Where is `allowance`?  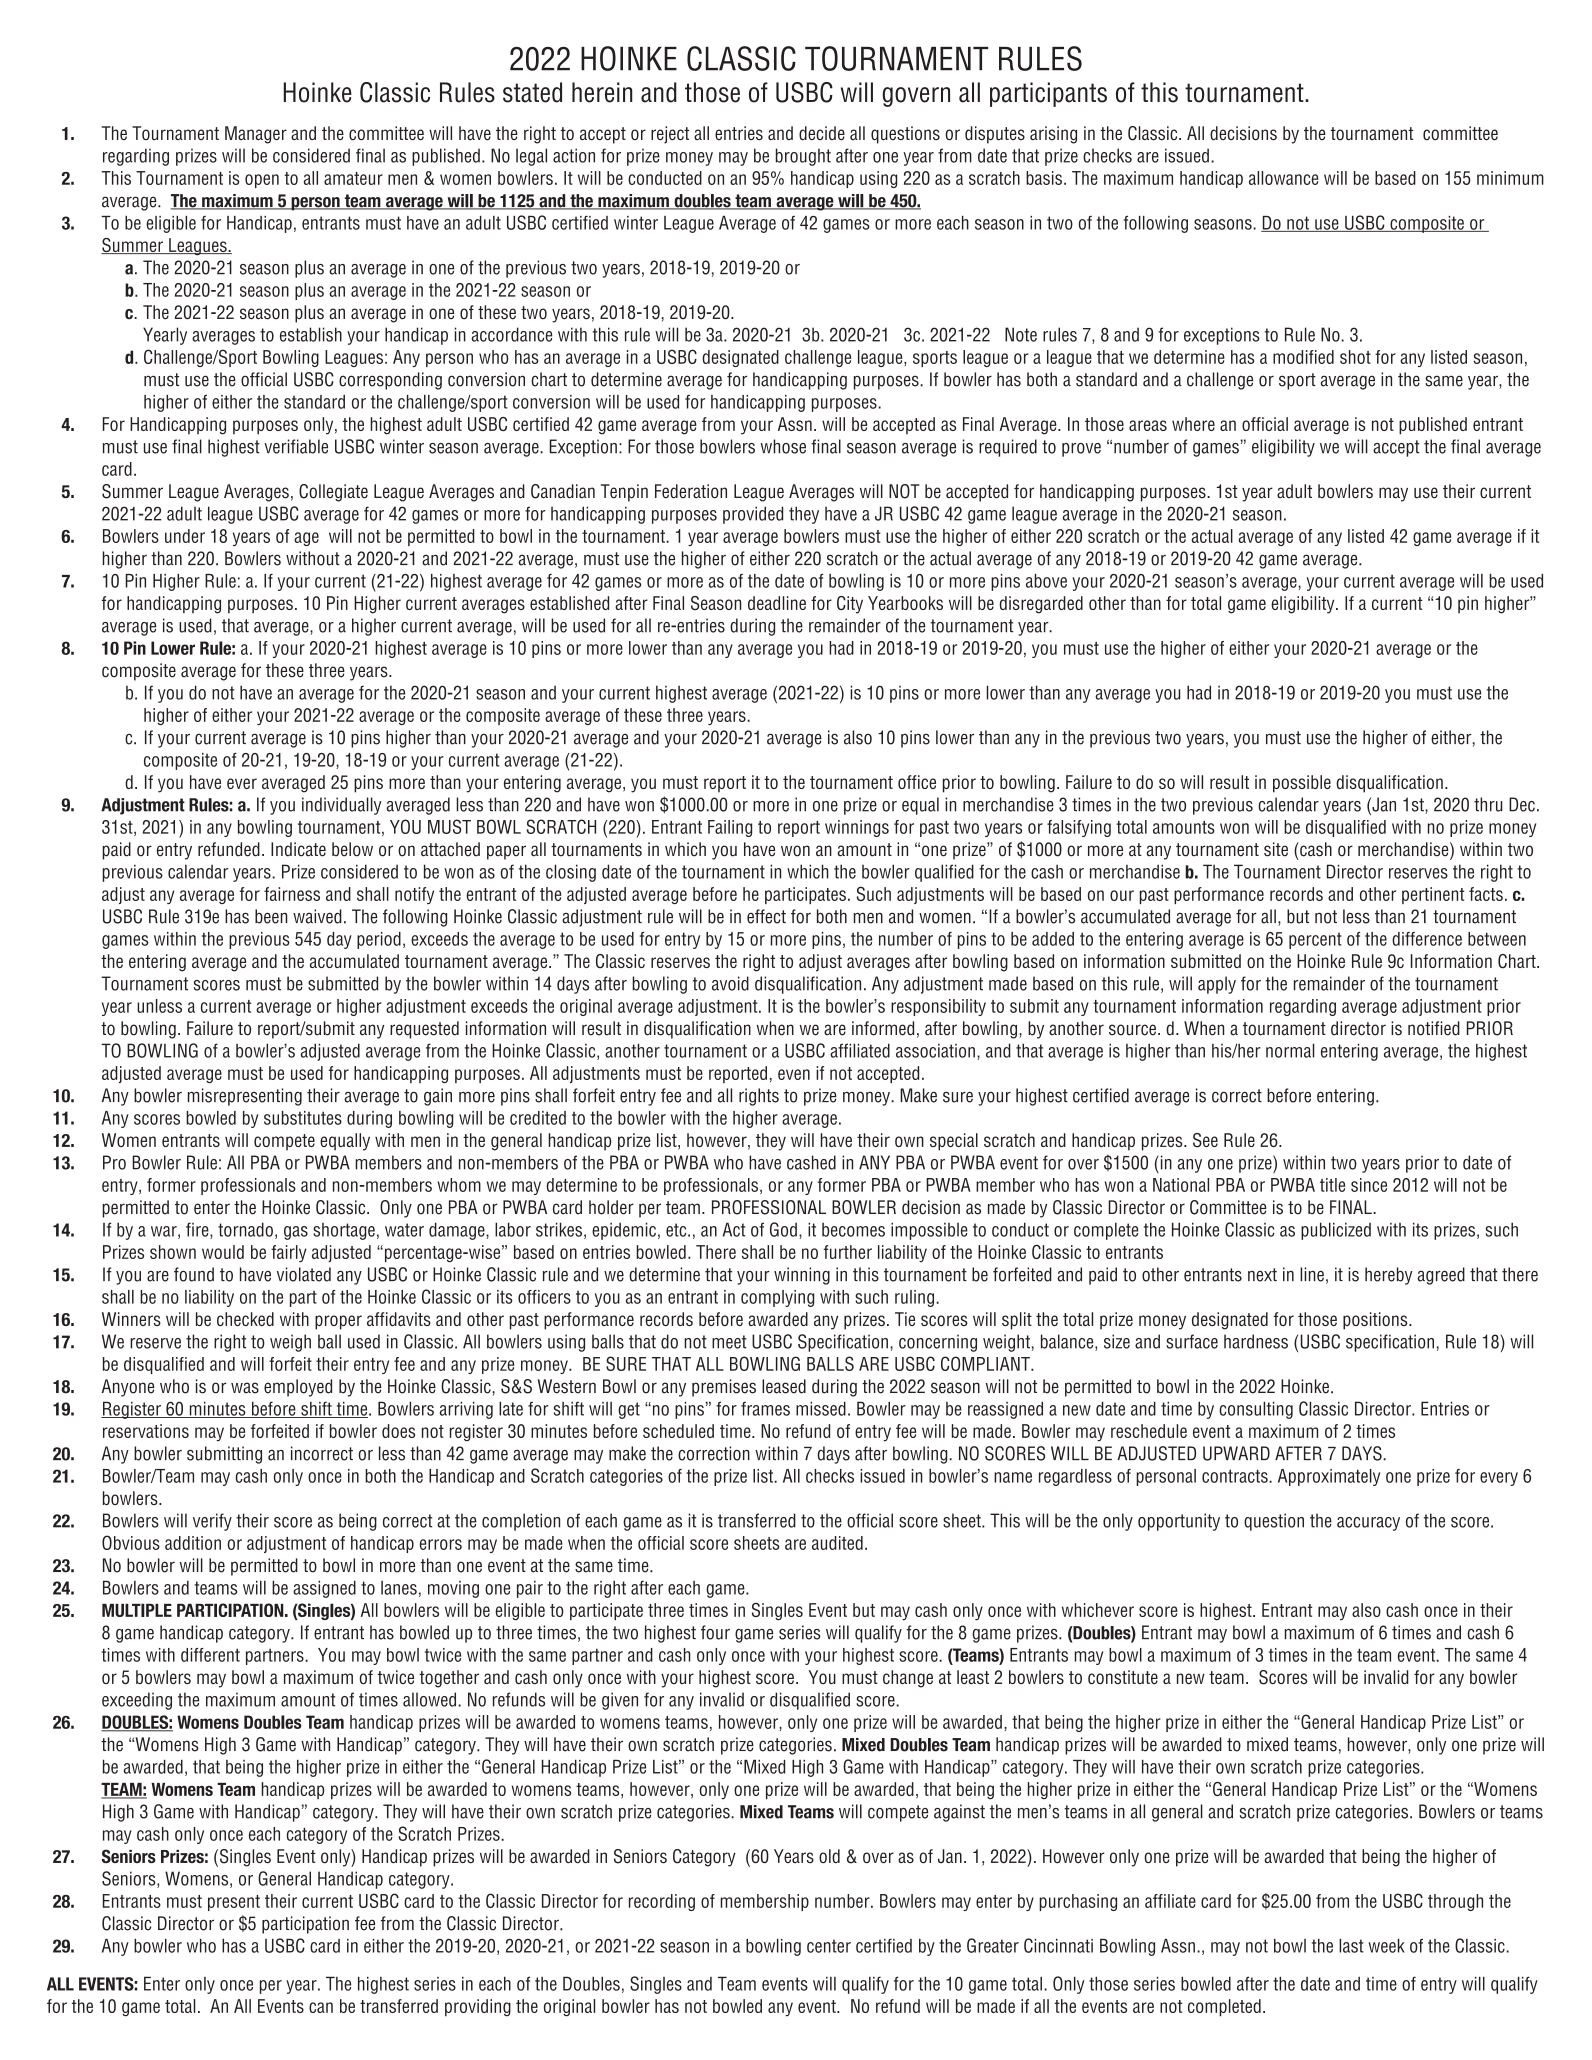 allowance is located at coordinates (1284, 178).
